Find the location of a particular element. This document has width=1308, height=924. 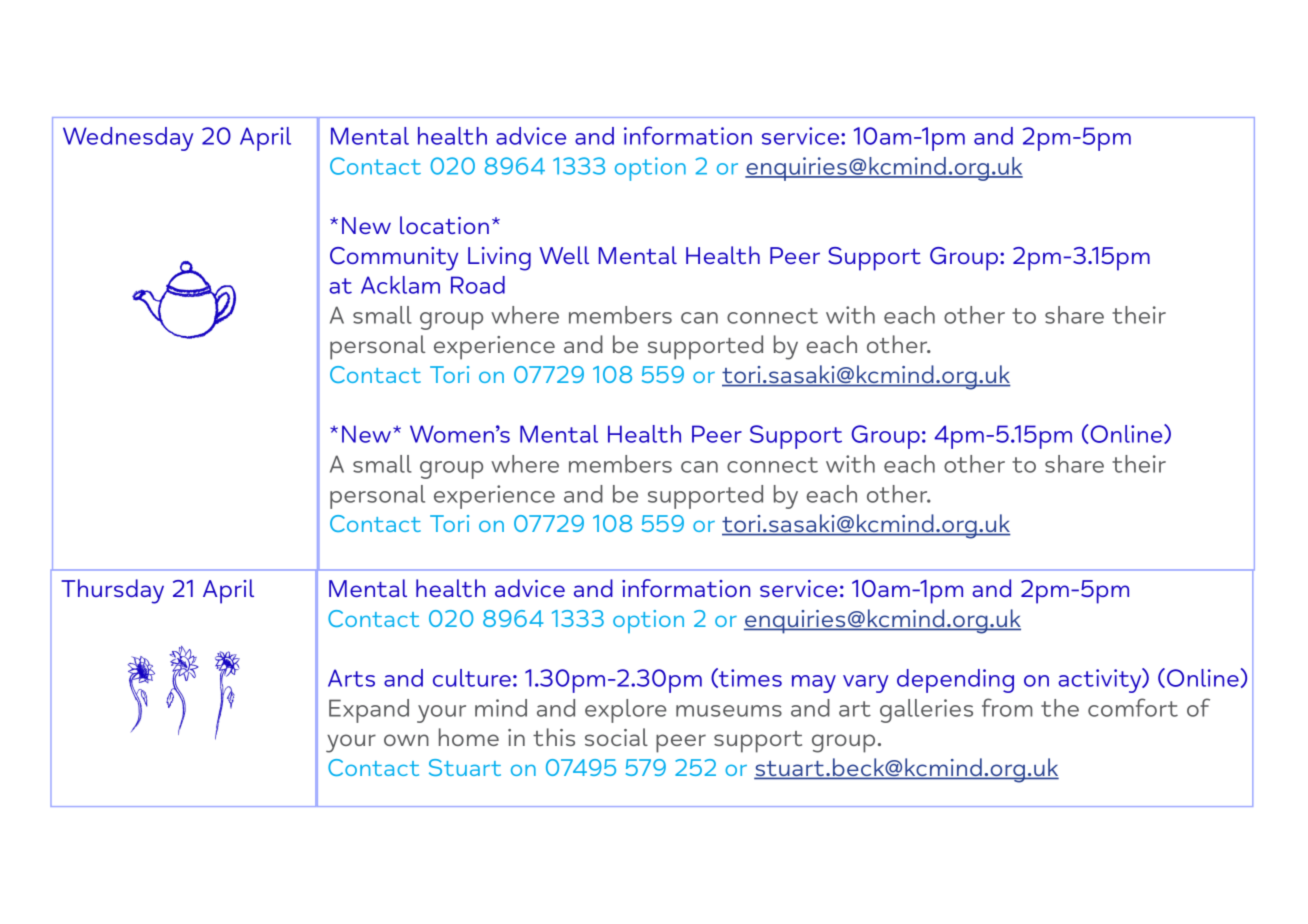

location is located at coordinates (444, 225).
